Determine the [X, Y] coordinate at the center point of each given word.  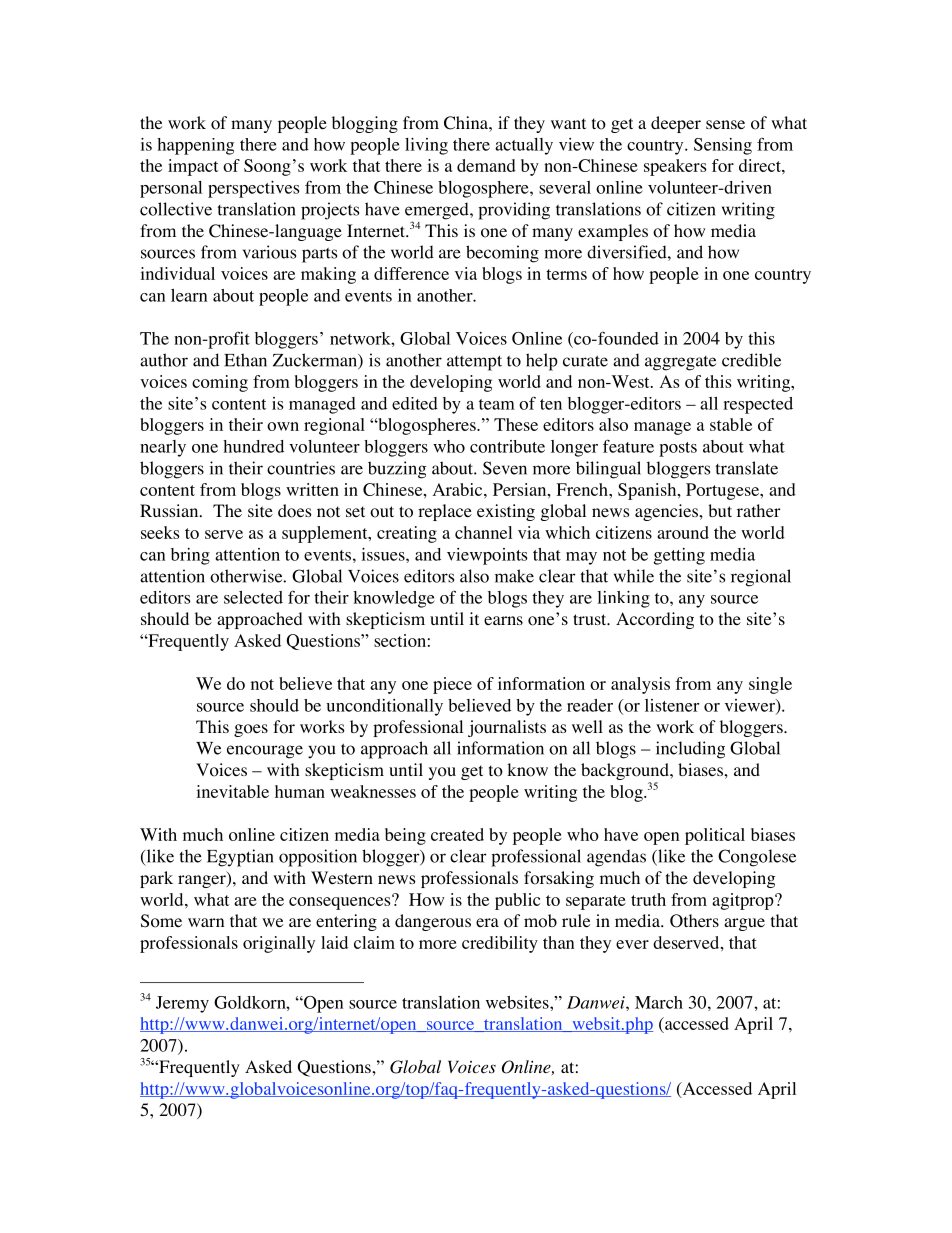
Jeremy [182, 1004]
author [164, 360]
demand [486, 165]
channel [483, 532]
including [690, 750]
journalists [507, 728]
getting [679, 556]
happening [195, 146]
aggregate [680, 363]
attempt [474, 363]
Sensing [723, 146]
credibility [500, 944]
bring [190, 556]
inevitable [232, 791]
